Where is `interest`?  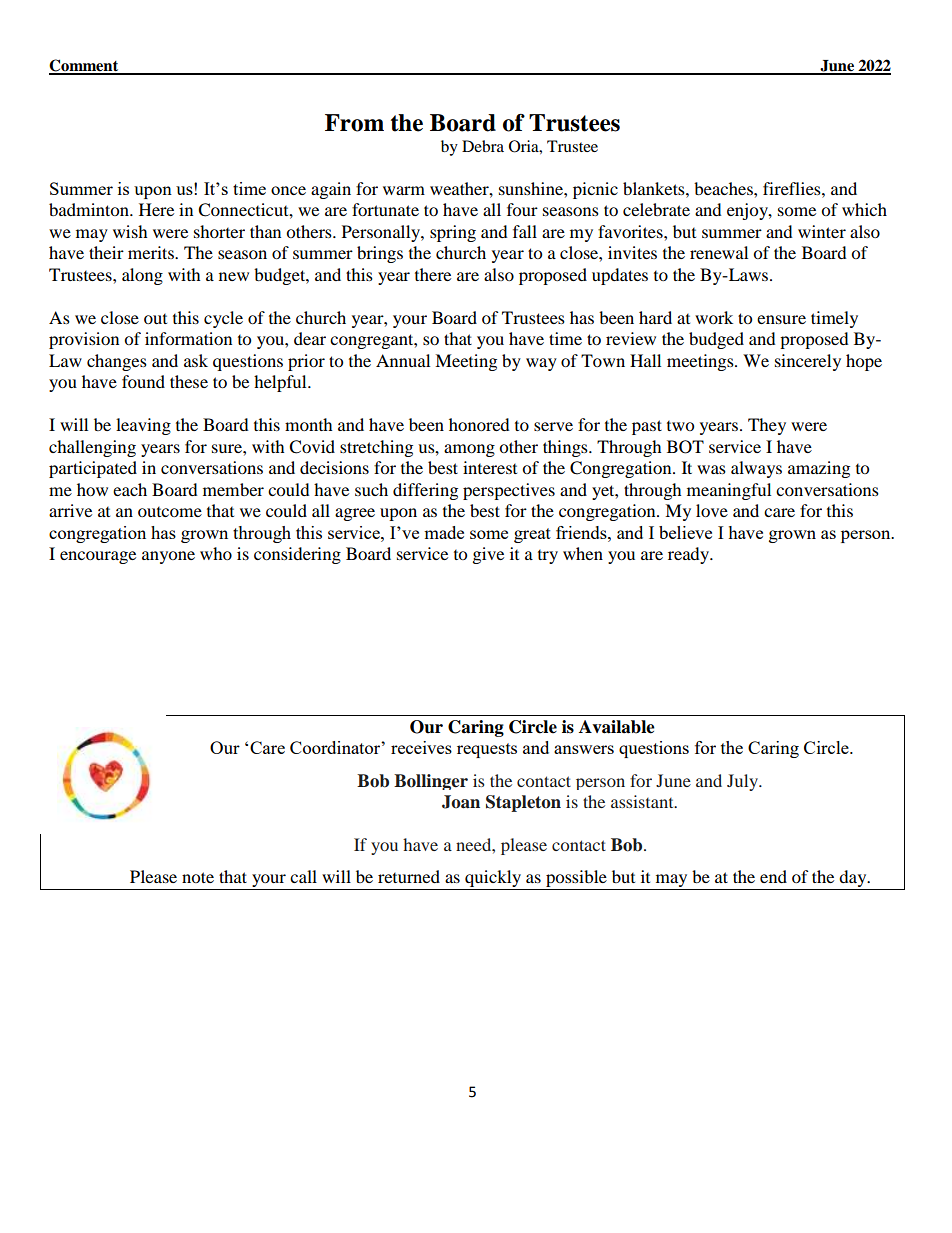 interest is located at coordinates (490, 467).
